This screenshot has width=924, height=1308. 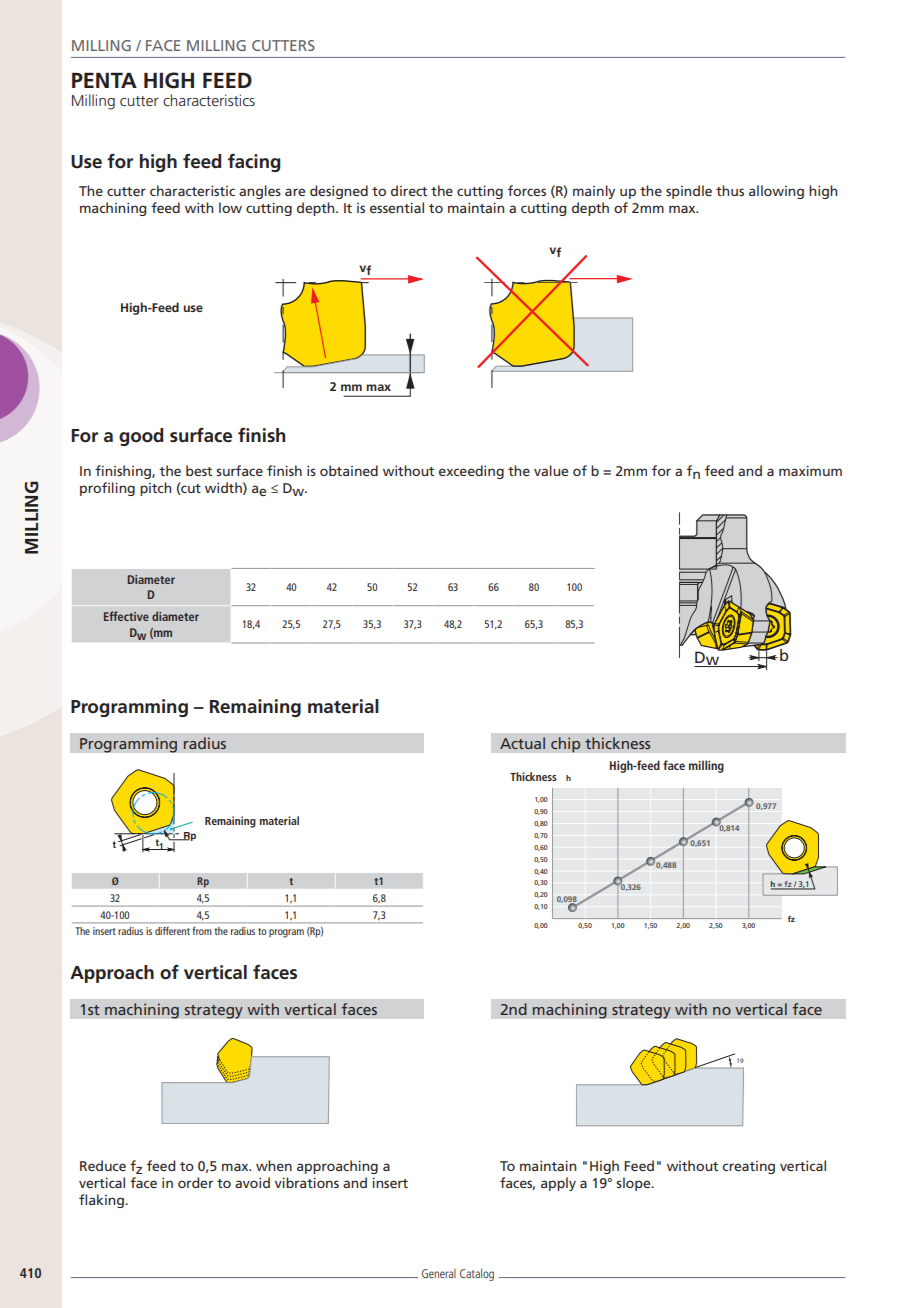 What do you see at coordinates (409, 190) in the screenshot?
I see `direct` at bounding box center [409, 190].
